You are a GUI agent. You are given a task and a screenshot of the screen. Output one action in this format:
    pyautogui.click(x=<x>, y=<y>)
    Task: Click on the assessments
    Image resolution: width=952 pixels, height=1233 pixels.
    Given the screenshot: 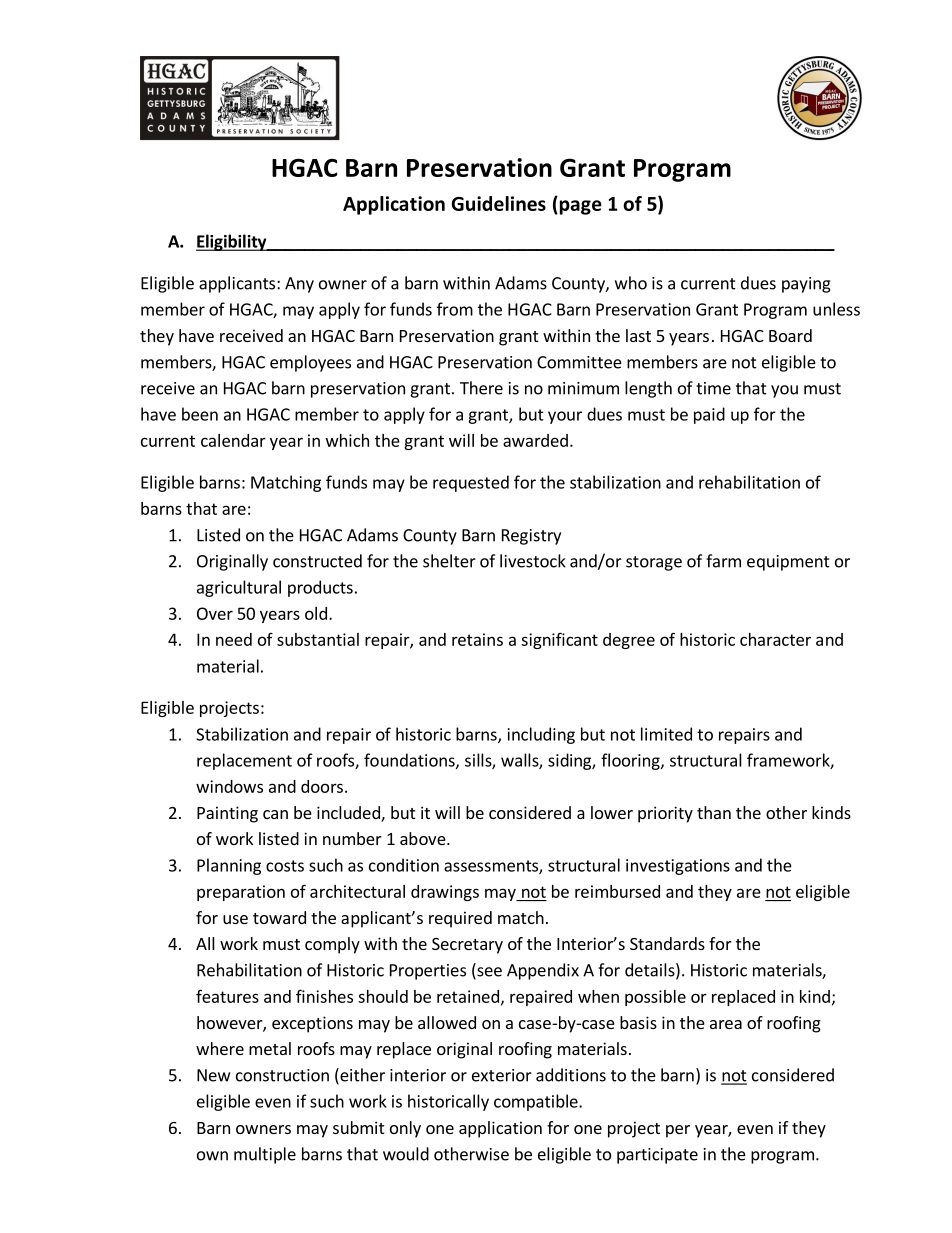 What is the action you would take?
    pyautogui.click(x=492, y=867)
